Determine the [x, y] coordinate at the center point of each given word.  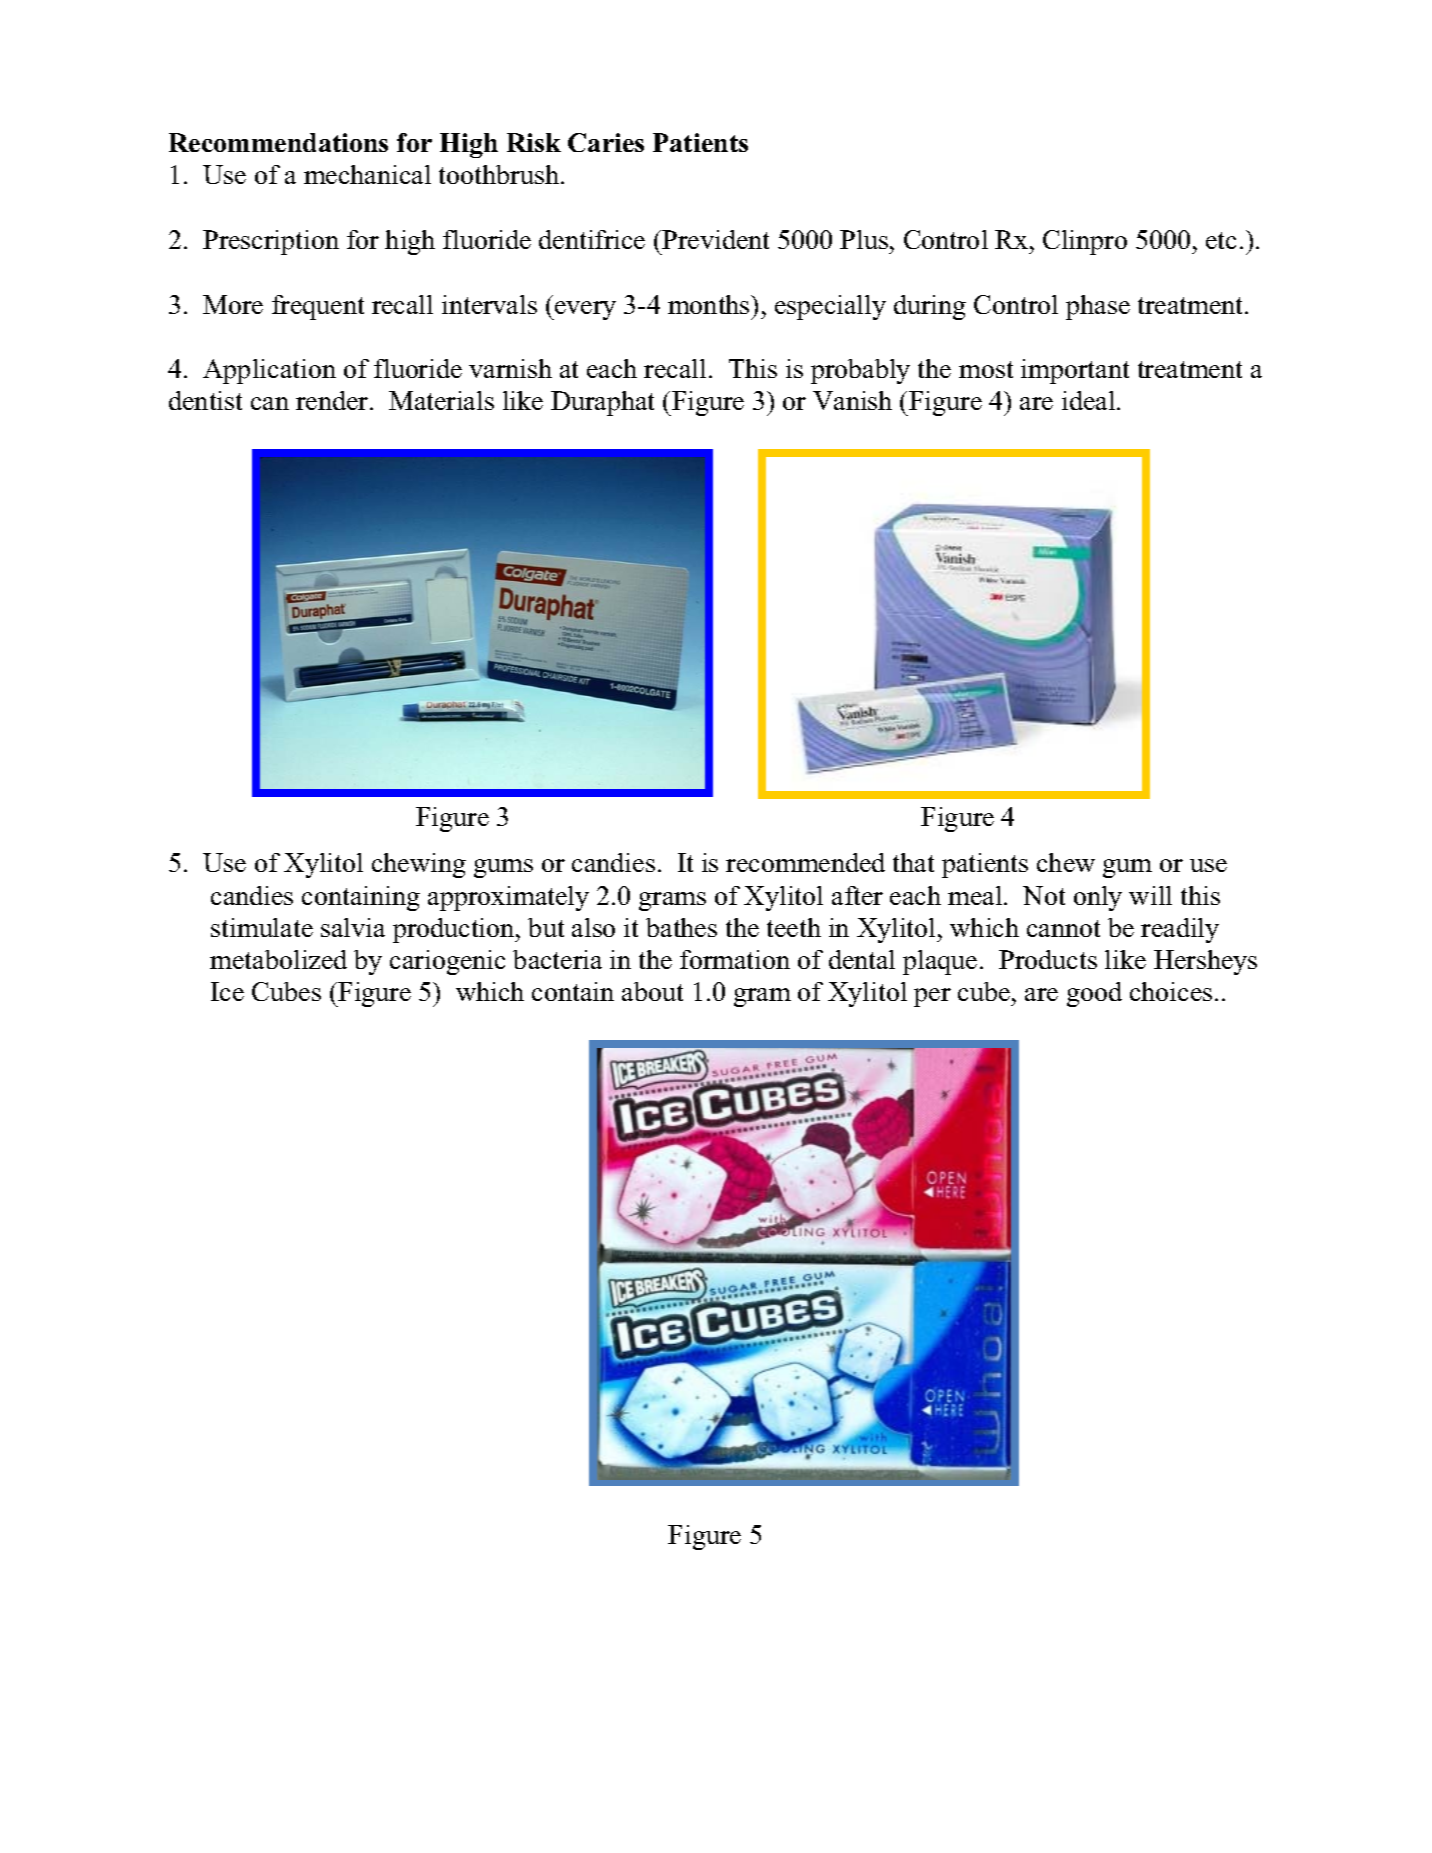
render [333, 400]
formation [735, 959]
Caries [606, 142]
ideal [1090, 400]
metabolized [278, 959]
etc [1221, 240]
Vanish [852, 400]
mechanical [367, 174]
